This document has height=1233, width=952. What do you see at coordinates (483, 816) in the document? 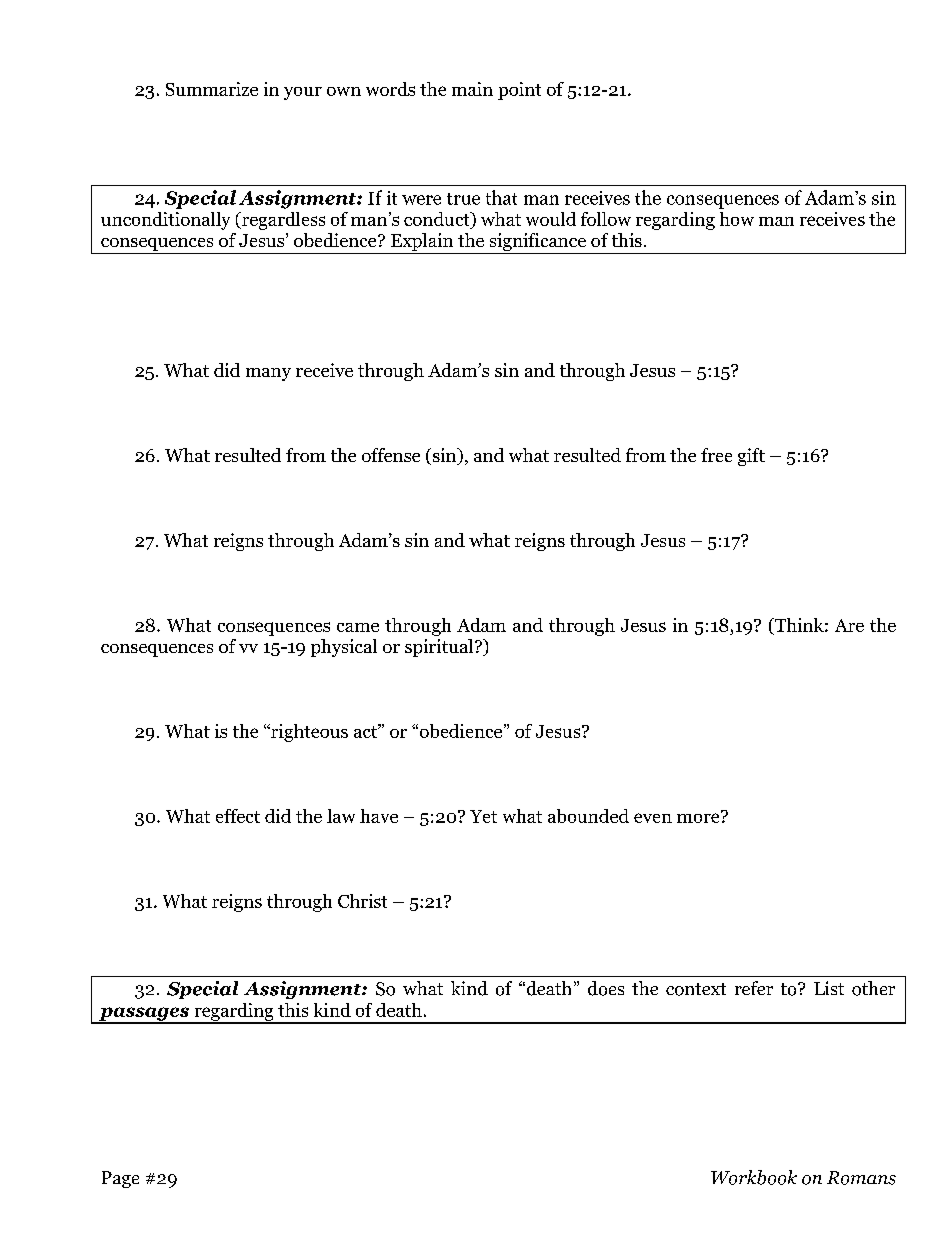
I see `Yet` at bounding box center [483, 816].
